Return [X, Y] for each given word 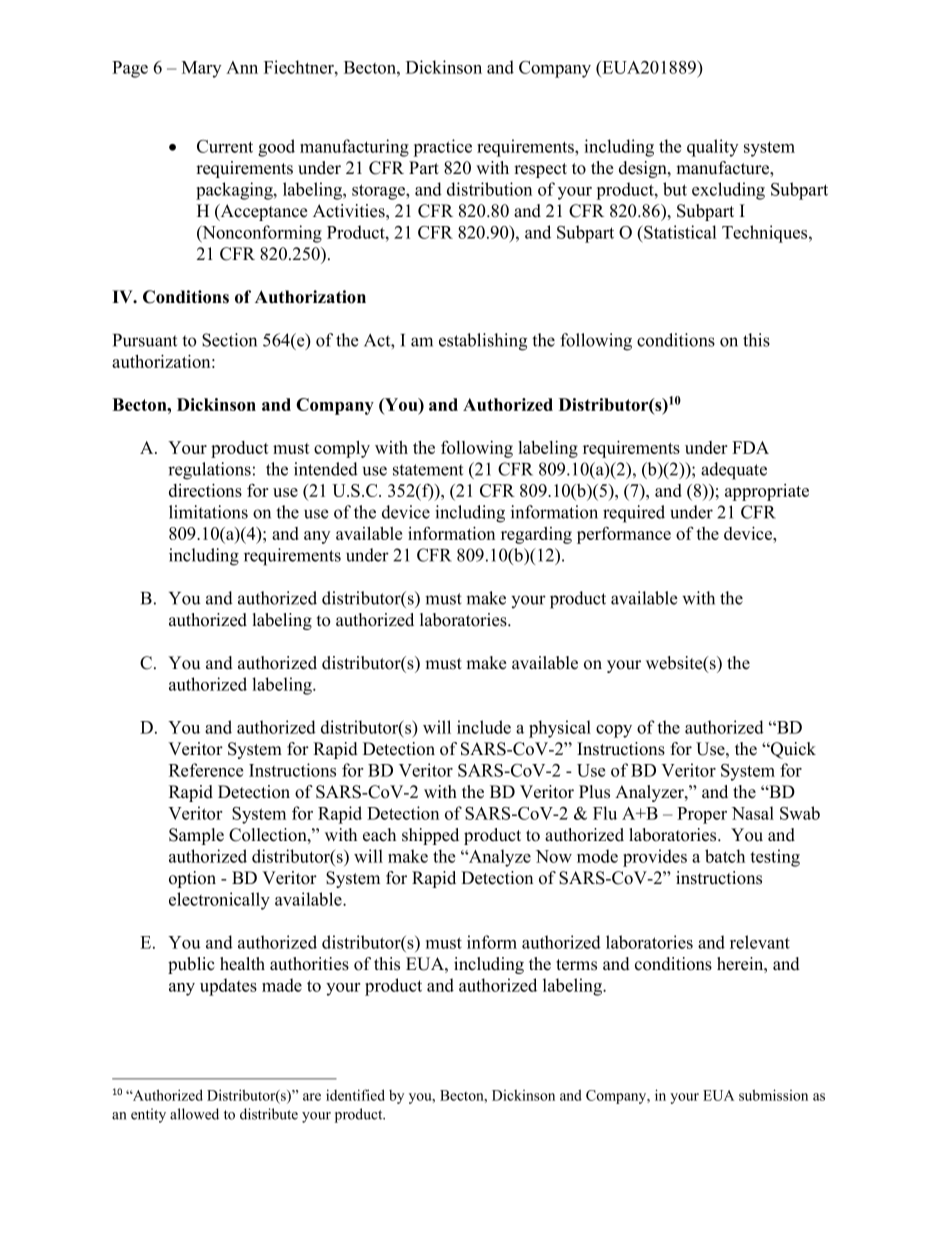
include [484, 727]
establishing [483, 342]
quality [713, 148]
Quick [792, 750]
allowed [194, 1114]
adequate [734, 471]
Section [229, 340]
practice [442, 148]
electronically [219, 901]
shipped [430, 836]
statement [428, 470]
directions [205, 490]
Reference [206, 770]
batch [725, 856]
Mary [202, 69]
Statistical [679, 232]
